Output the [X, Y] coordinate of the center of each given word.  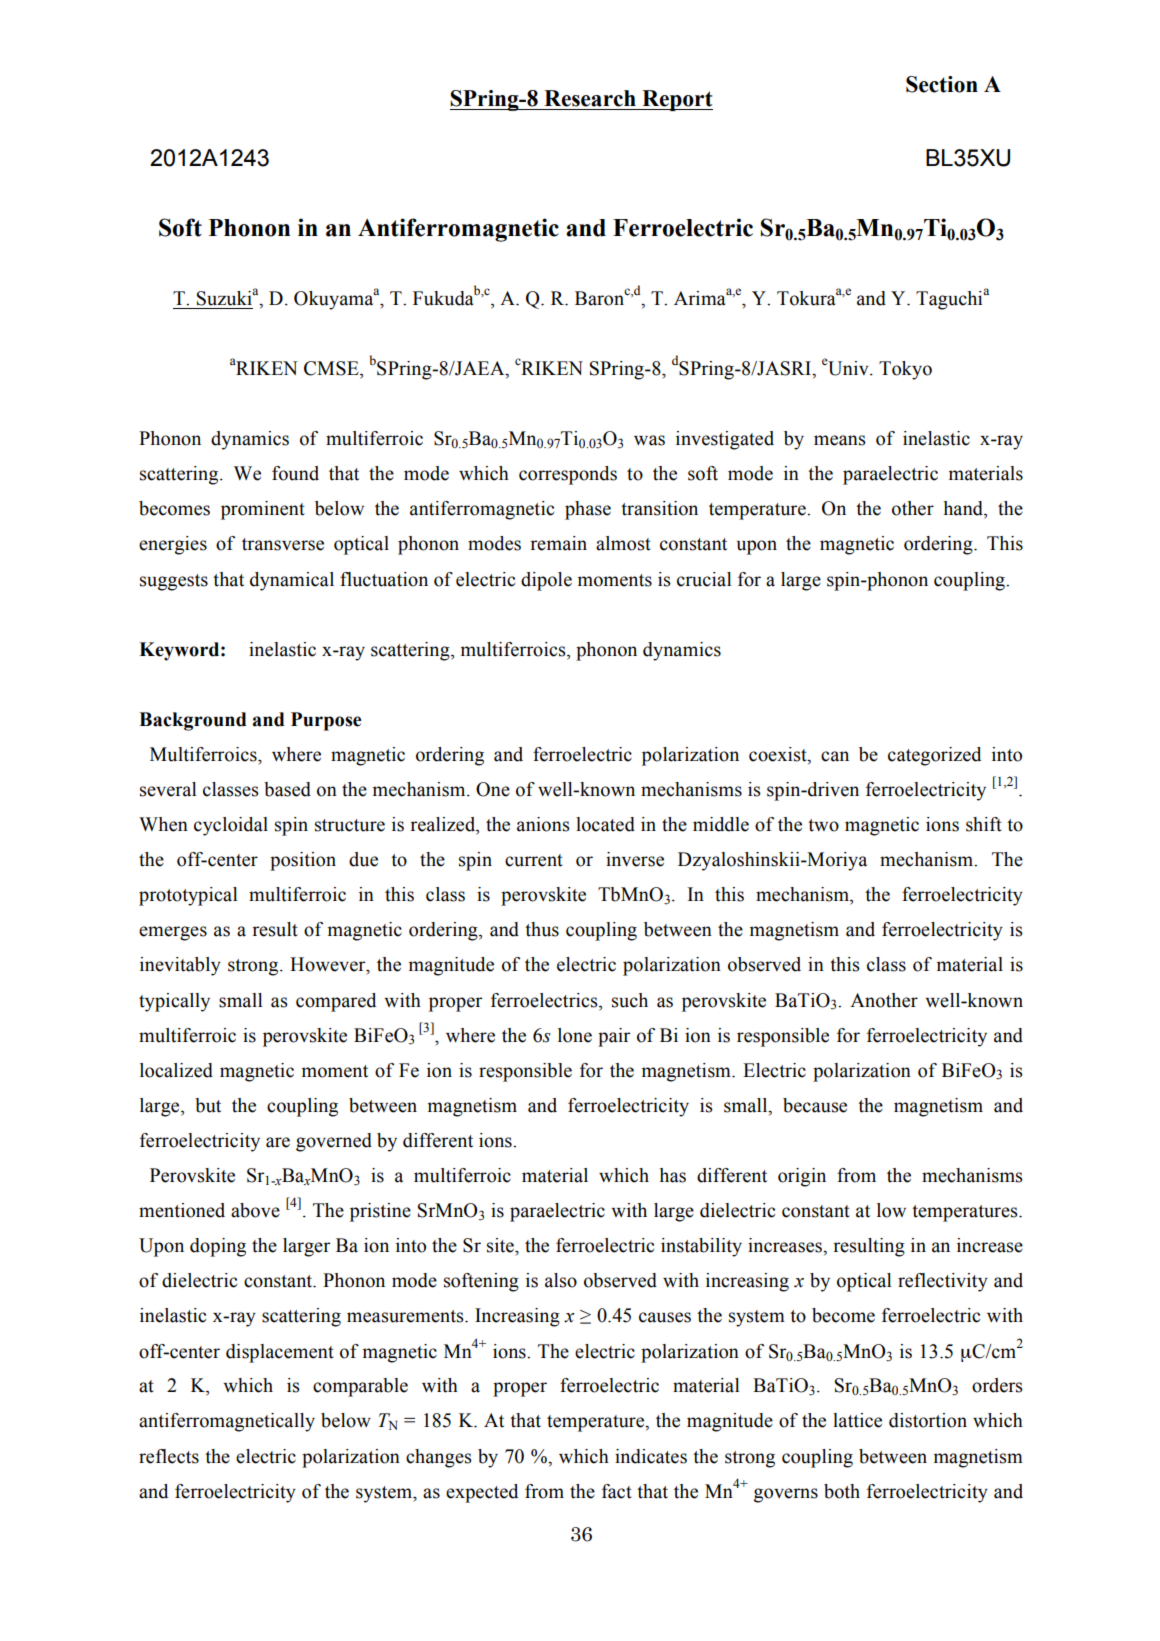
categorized [934, 756]
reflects [169, 1456]
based [287, 789]
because [815, 1105]
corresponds [568, 475]
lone [575, 1035]
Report [676, 100]
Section [942, 84]
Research [590, 98]
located [605, 824]
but [208, 1105]
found [295, 473]
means [840, 440]
